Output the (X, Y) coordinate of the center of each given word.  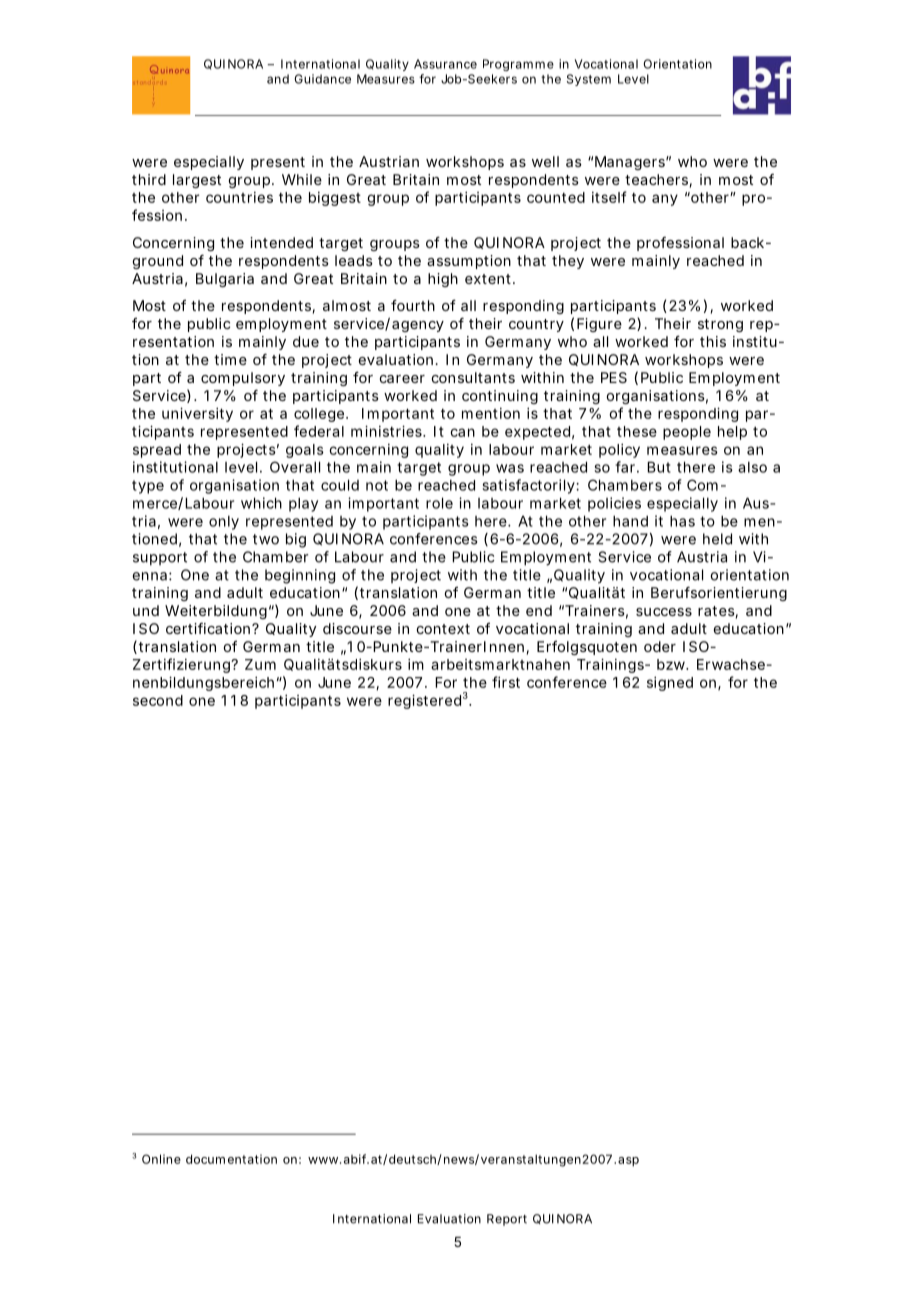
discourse (357, 628)
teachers (658, 181)
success (664, 612)
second (158, 700)
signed (670, 683)
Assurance (445, 64)
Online (161, 1159)
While (302, 179)
